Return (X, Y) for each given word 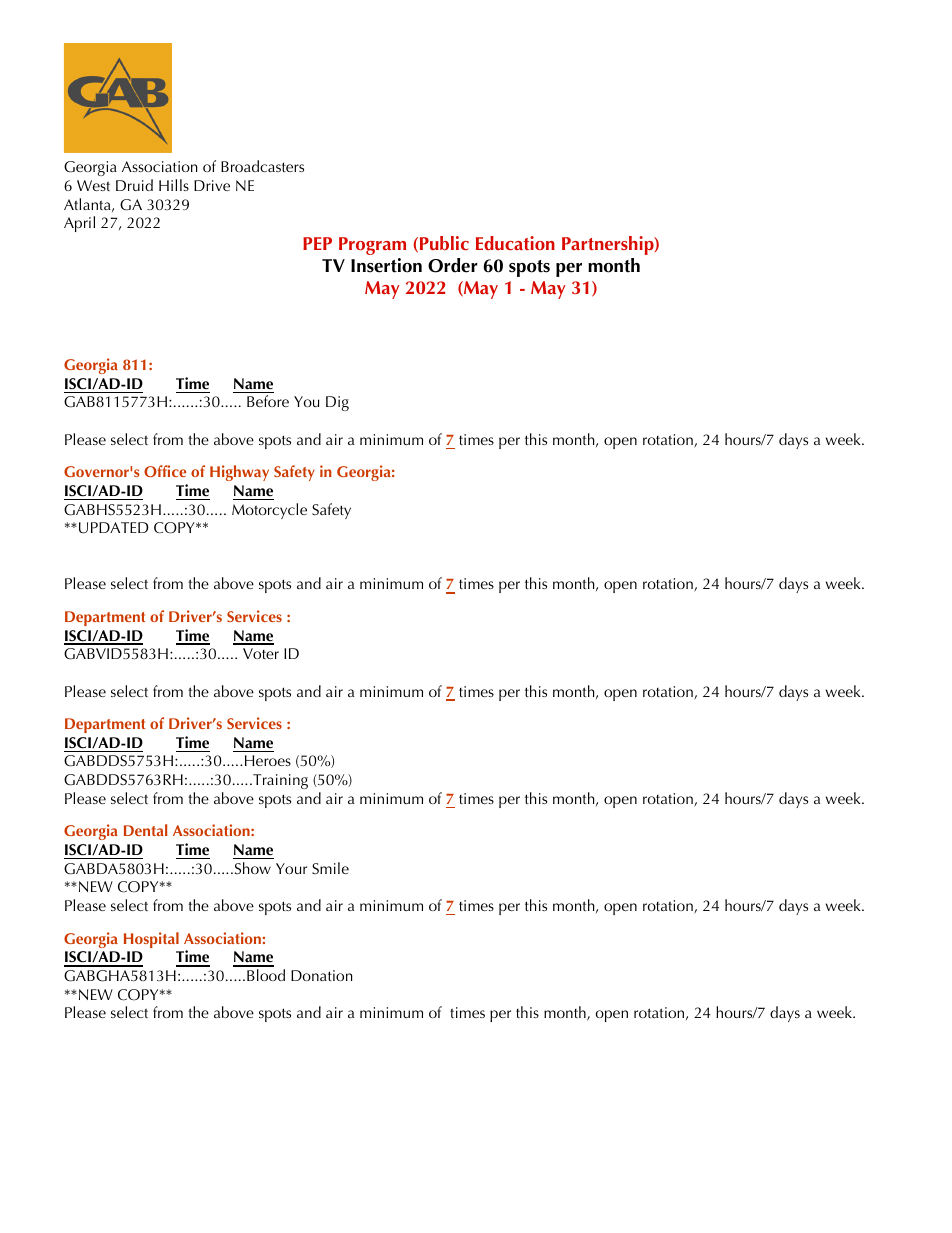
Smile (330, 868)
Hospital (151, 940)
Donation (322, 975)
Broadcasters (262, 166)
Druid (134, 185)
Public (444, 243)
